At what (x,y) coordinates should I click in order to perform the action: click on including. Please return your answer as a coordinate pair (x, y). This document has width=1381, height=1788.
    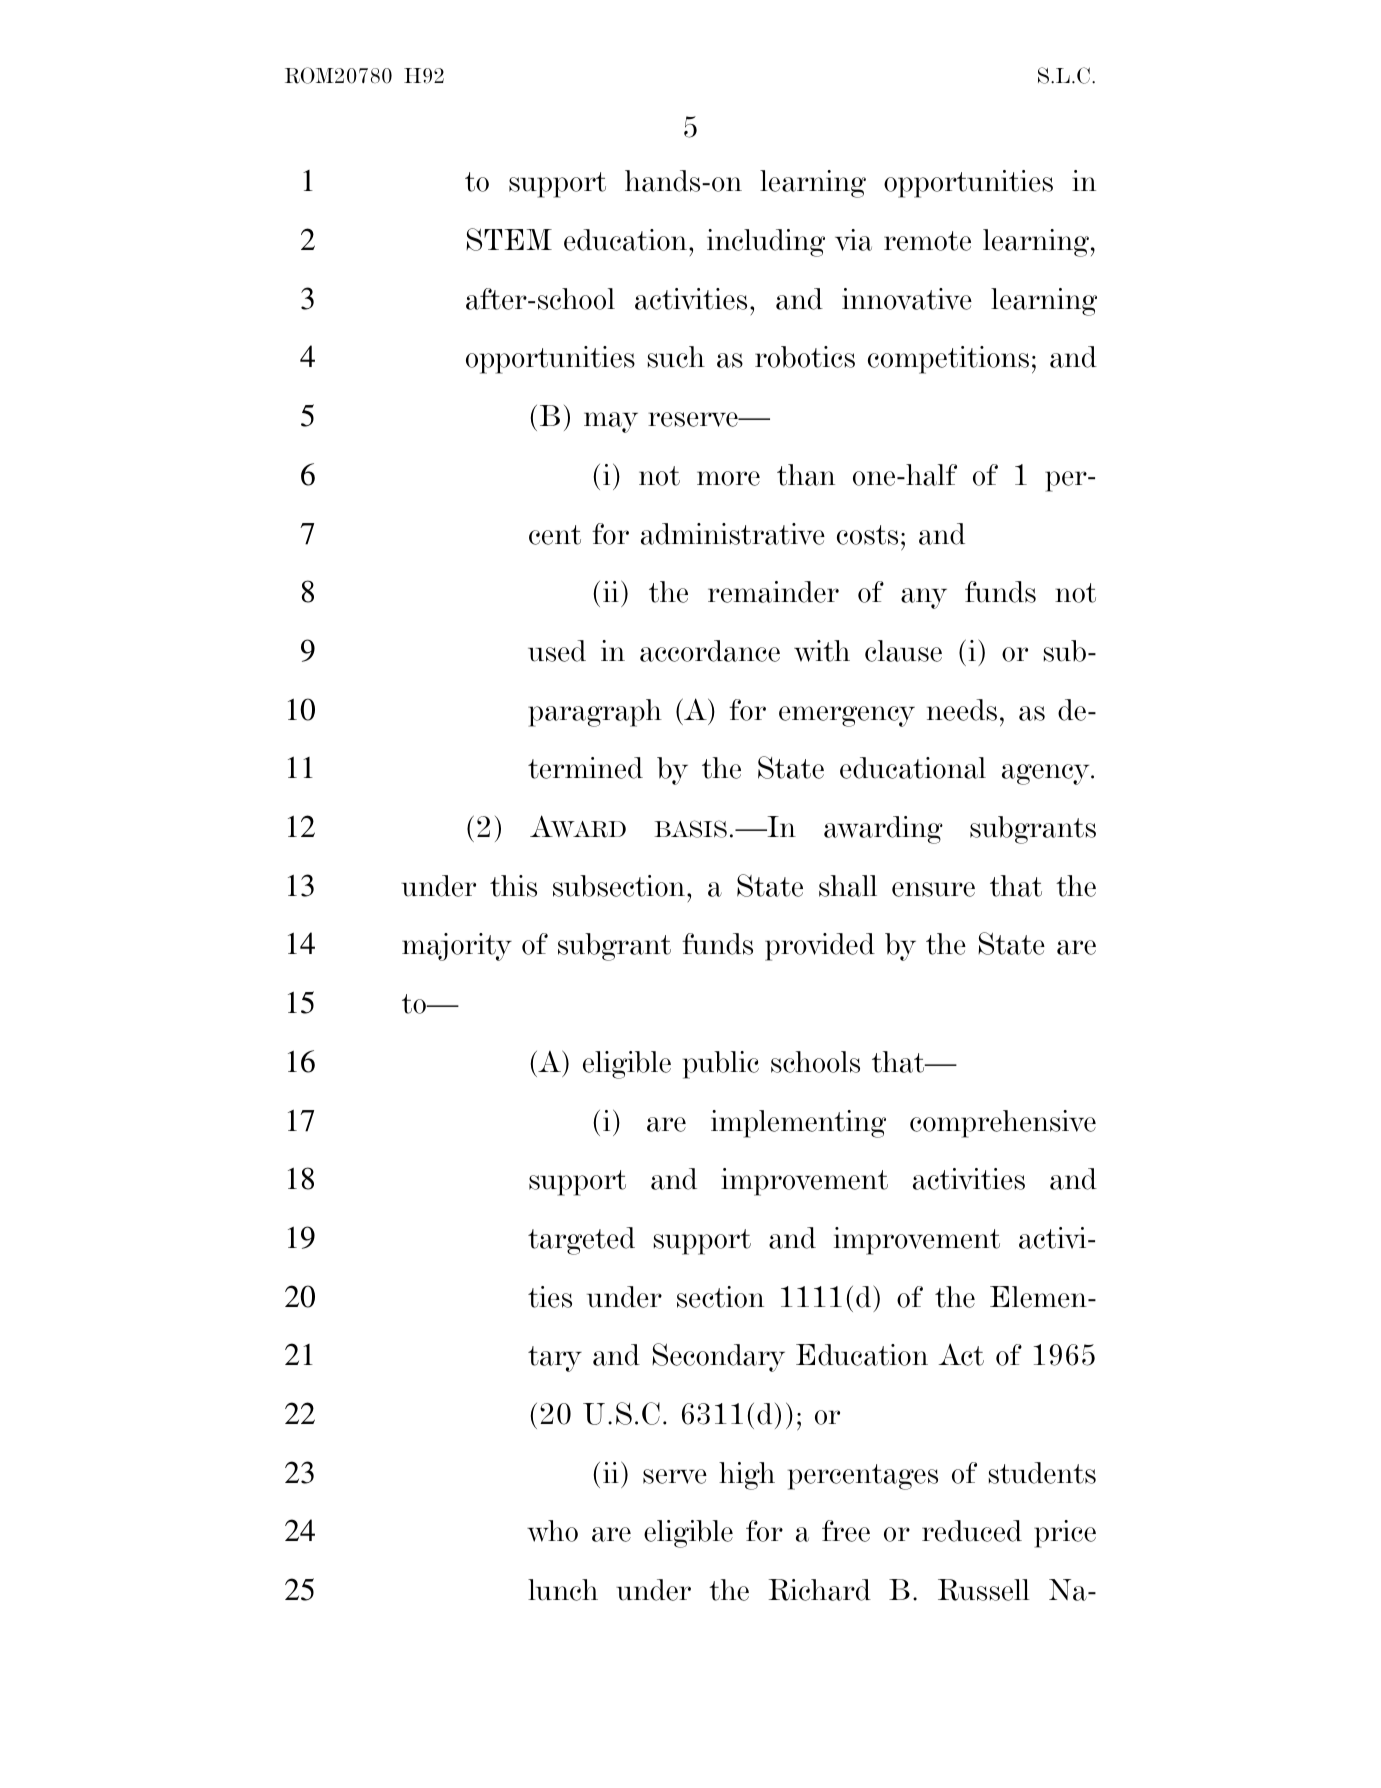
    Looking at the image, I should click on (766, 243).
